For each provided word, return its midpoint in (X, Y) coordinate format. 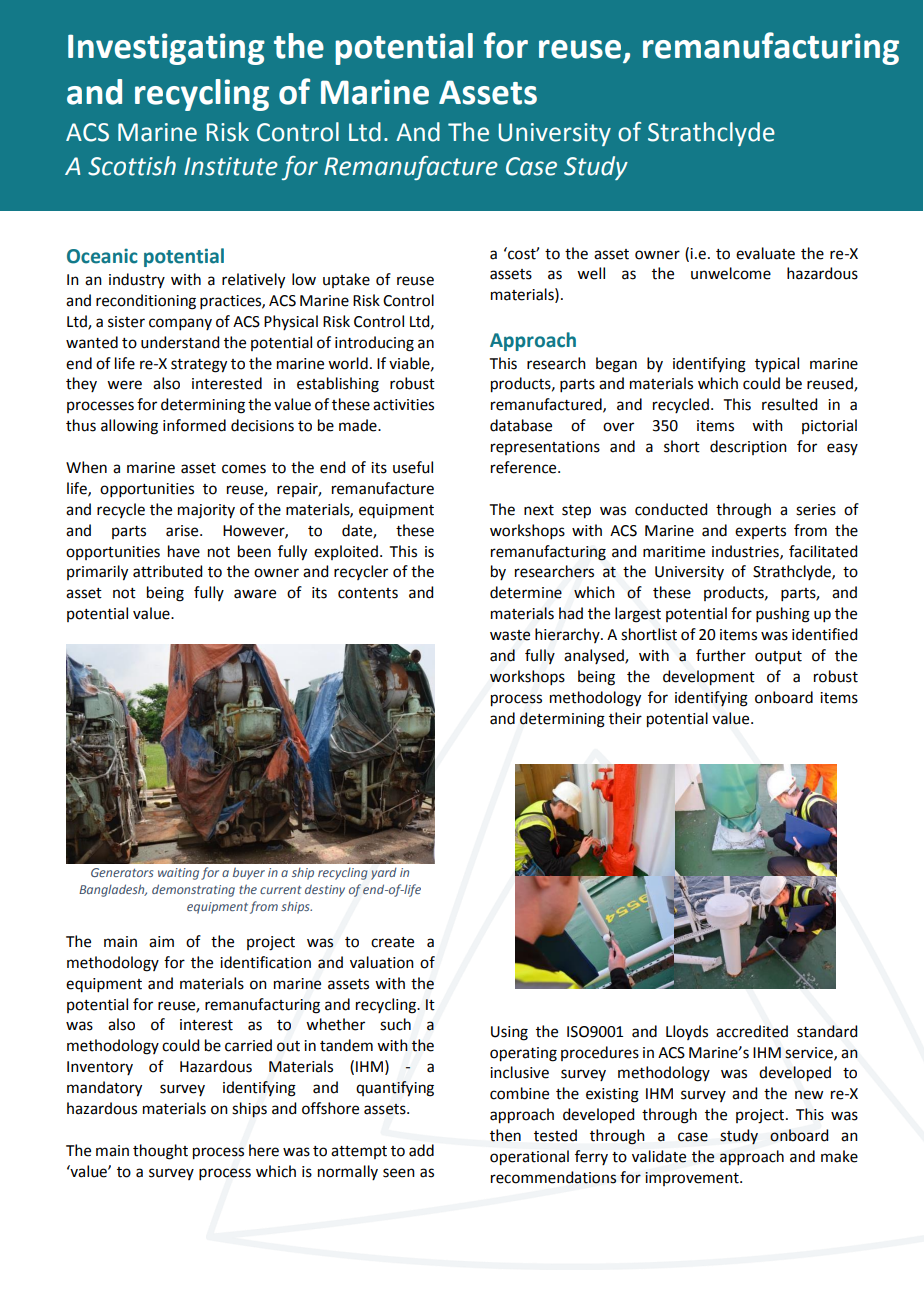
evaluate (765, 253)
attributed (167, 571)
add (421, 1150)
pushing (783, 615)
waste (510, 635)
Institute (231, 166)
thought (160, 1152)
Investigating (166, 49)
